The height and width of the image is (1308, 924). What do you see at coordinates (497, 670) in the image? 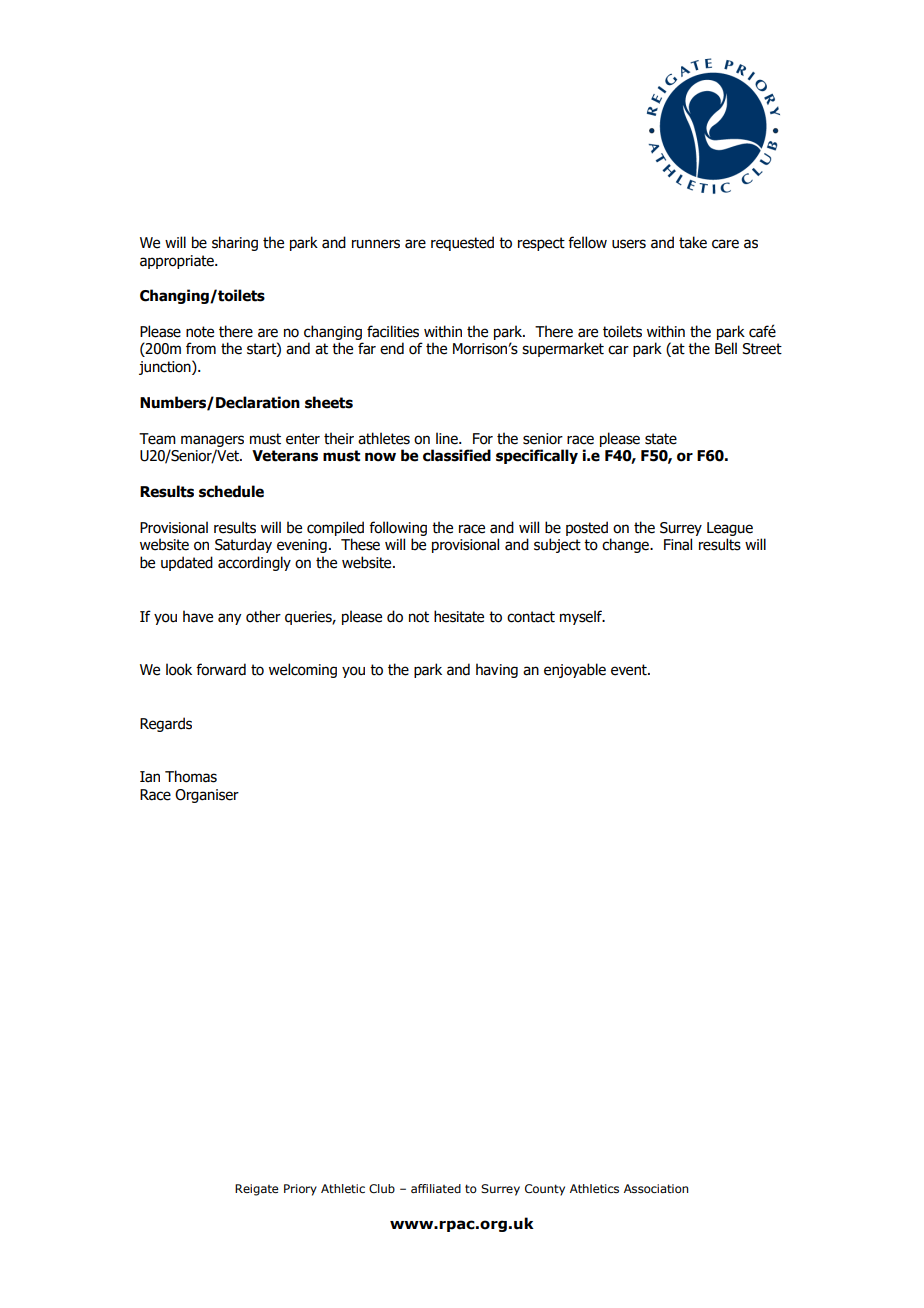
I see `having` at bounding box center [497, 670].
